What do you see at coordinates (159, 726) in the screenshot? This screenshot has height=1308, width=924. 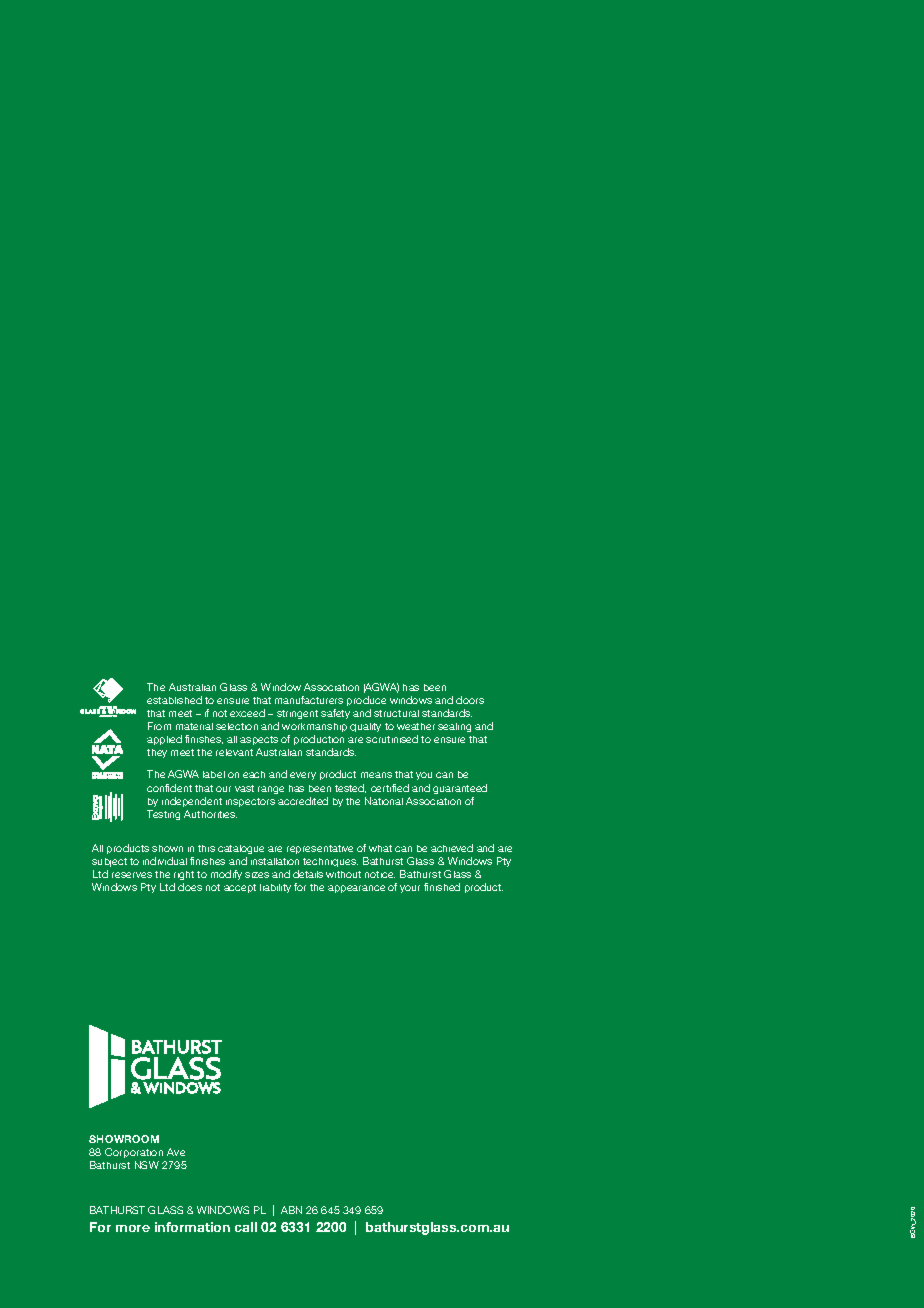 I see `From` at bounding box center [159, 726].
